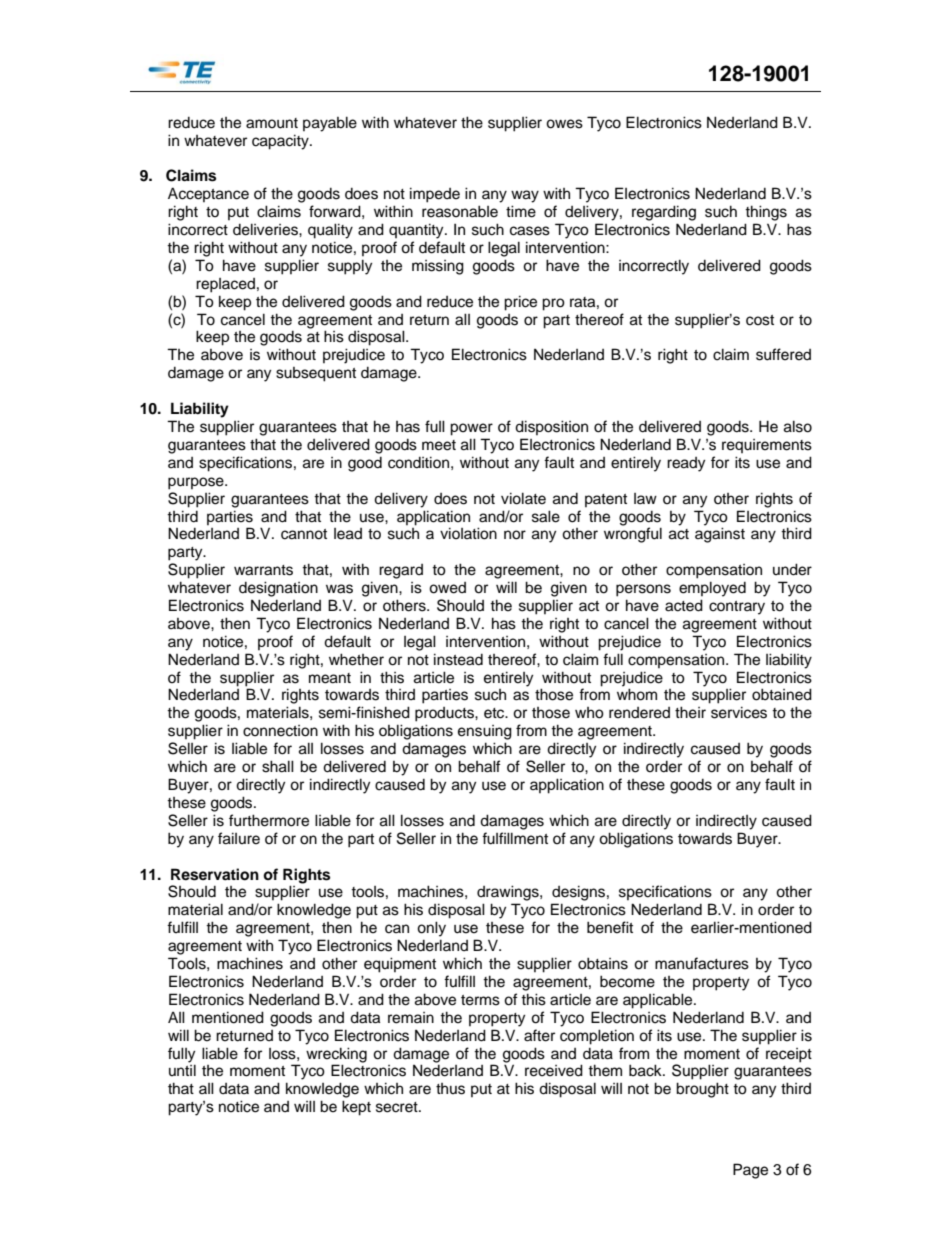 The image size is (952, 1233). I want to click on only, so click(431, 929).
